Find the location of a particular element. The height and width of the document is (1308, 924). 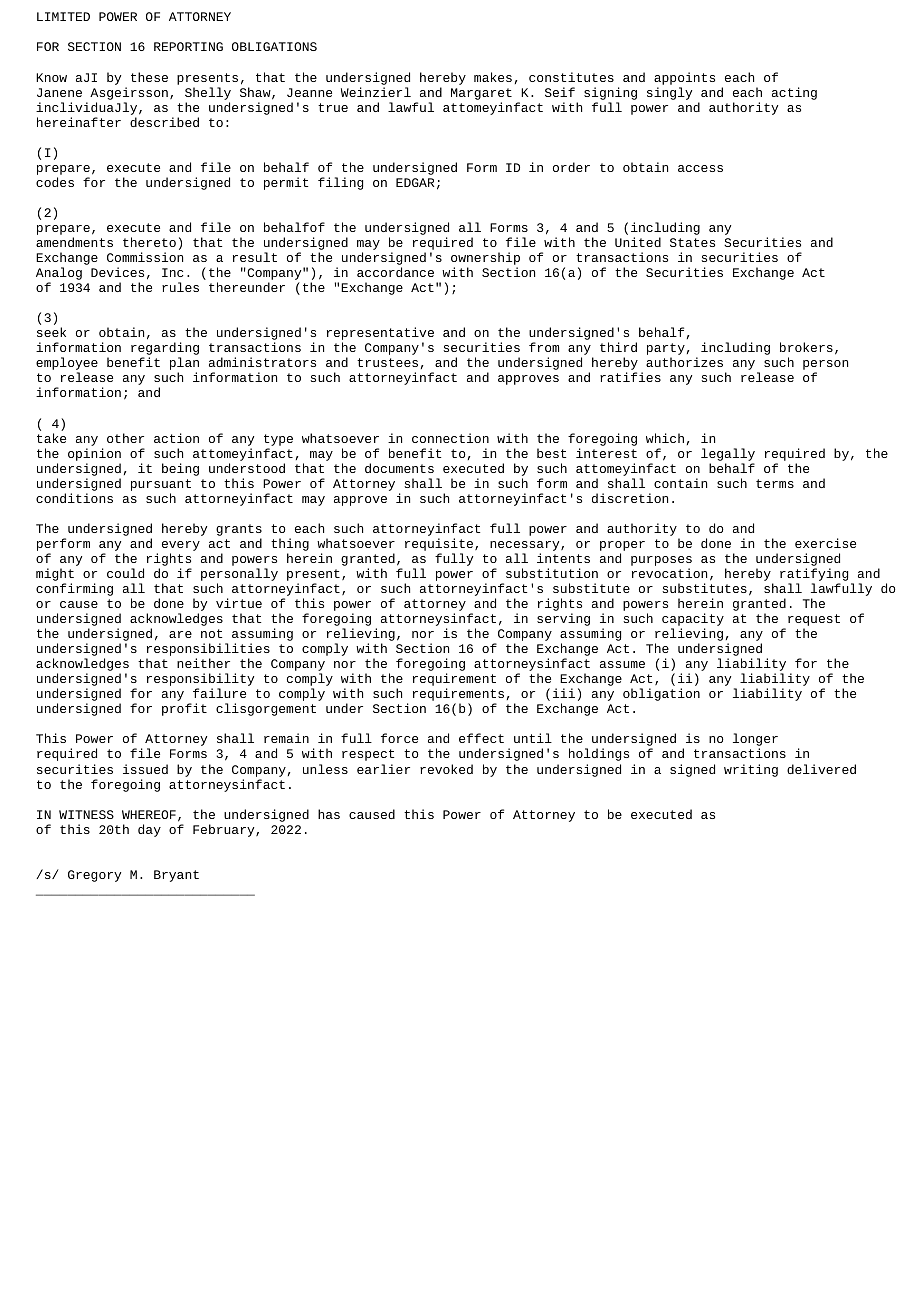

capacity is located at coordinates (693, 621).
